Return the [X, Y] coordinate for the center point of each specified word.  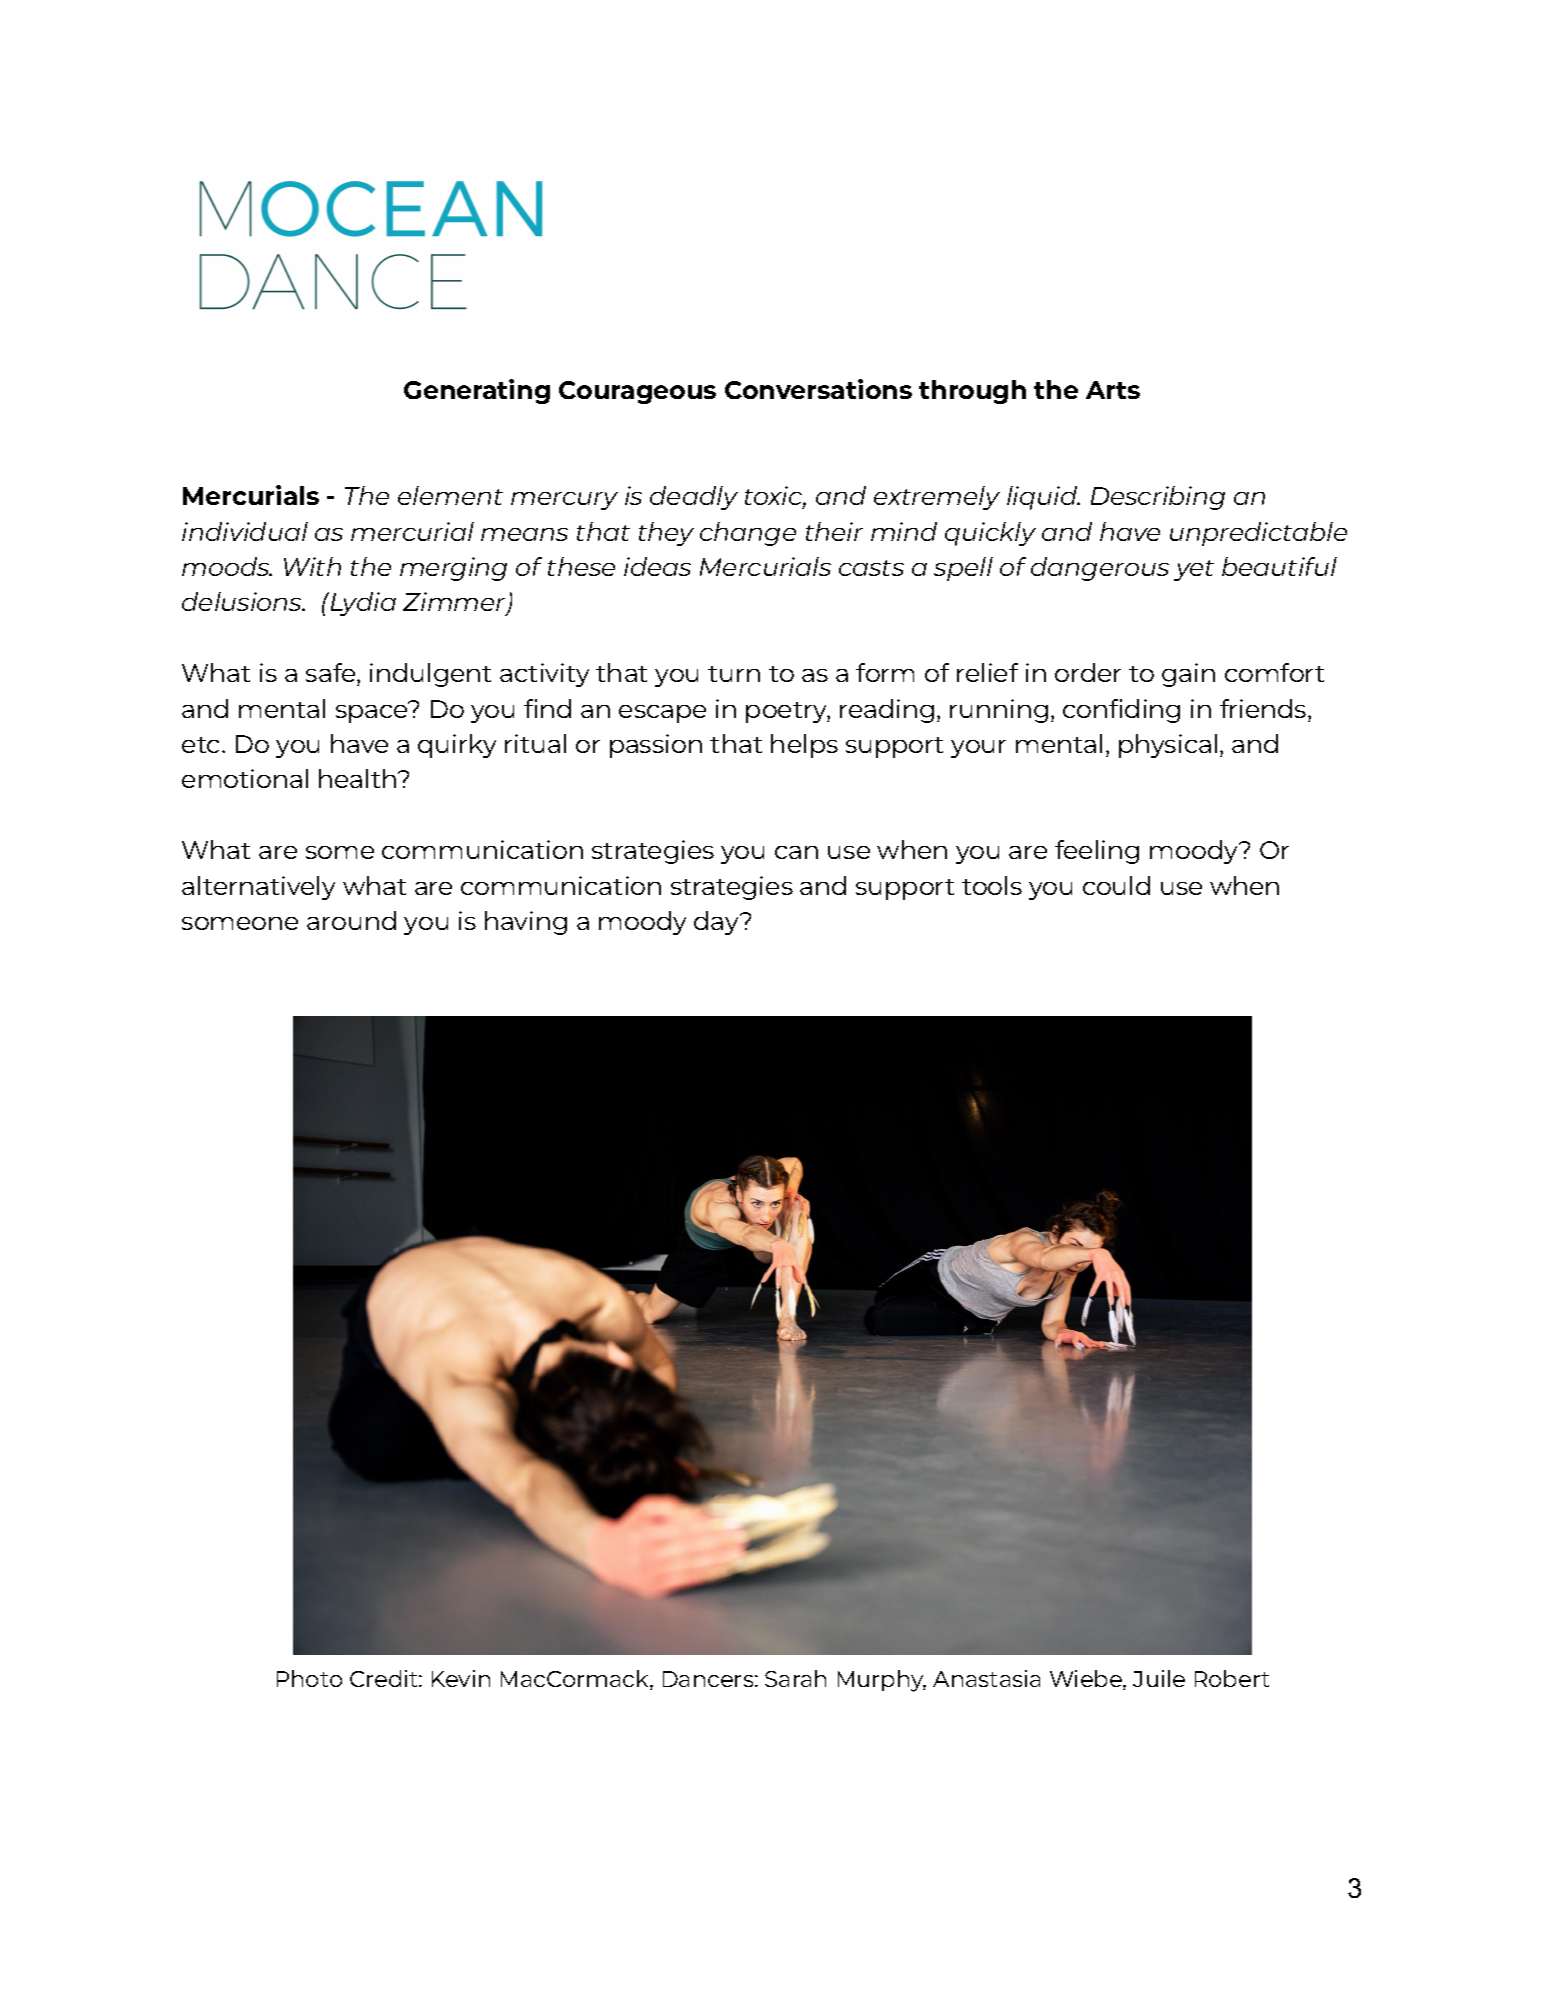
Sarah [795, 1678]
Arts [1113, 390]
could [1116, 885]
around [351, 920]
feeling [1097, 852]
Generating [477, 391]
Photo [309, 1678]
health [359, 778]
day [718, 923]
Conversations [818, 389]
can [796, 852]
